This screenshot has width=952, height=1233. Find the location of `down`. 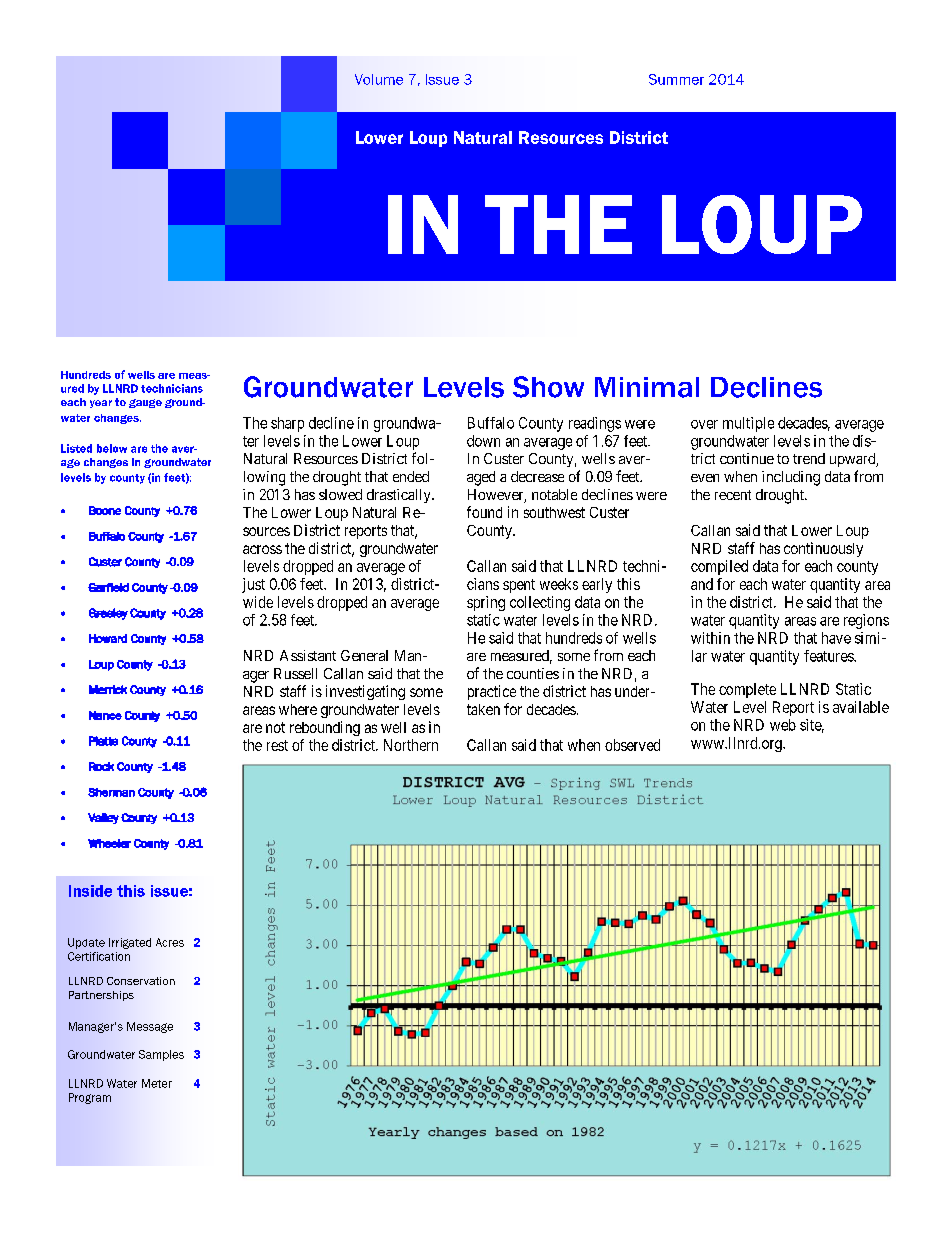

down is located at coordinates (483, 441).
